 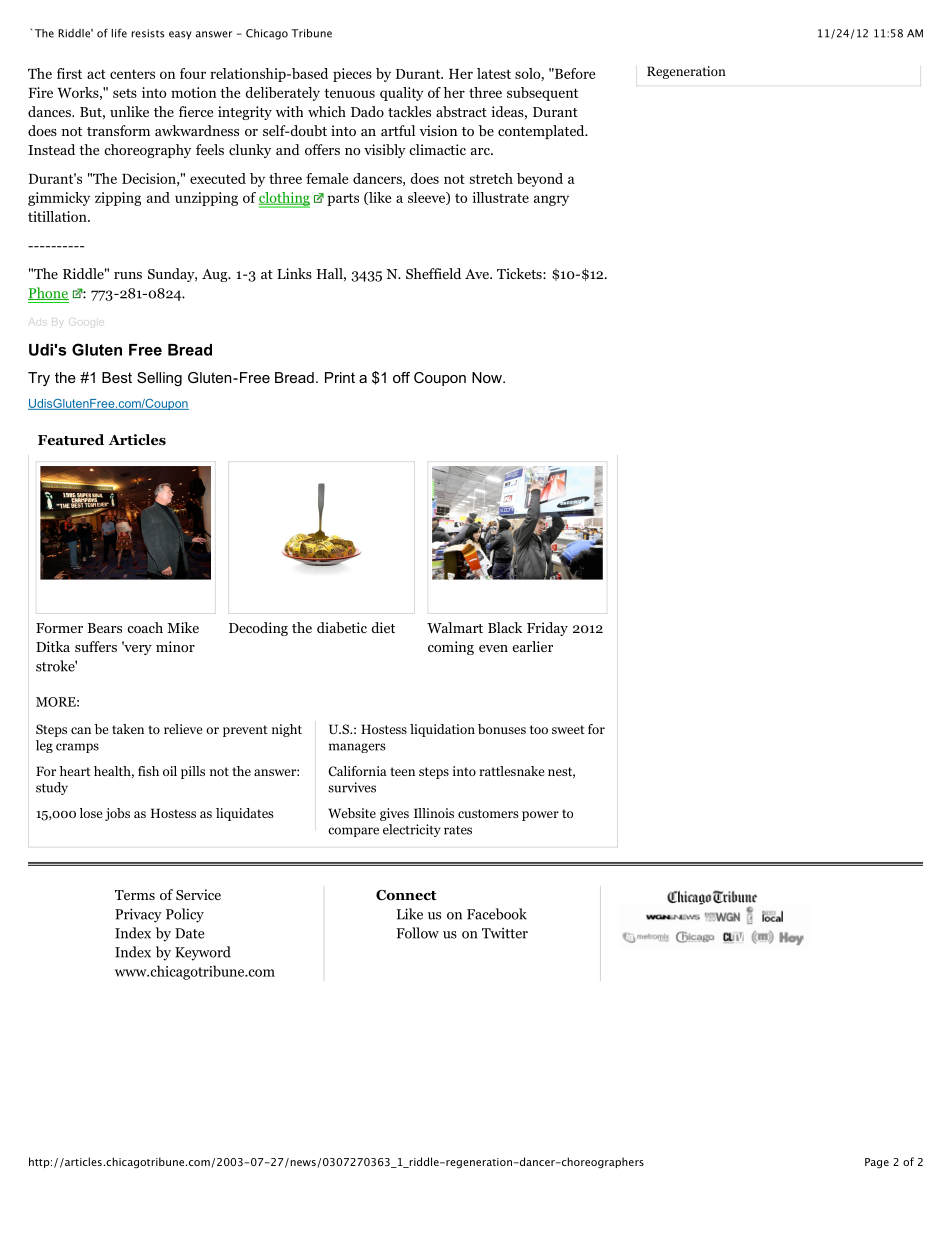 I want to click on Follow, so click(x=417, y=933).
